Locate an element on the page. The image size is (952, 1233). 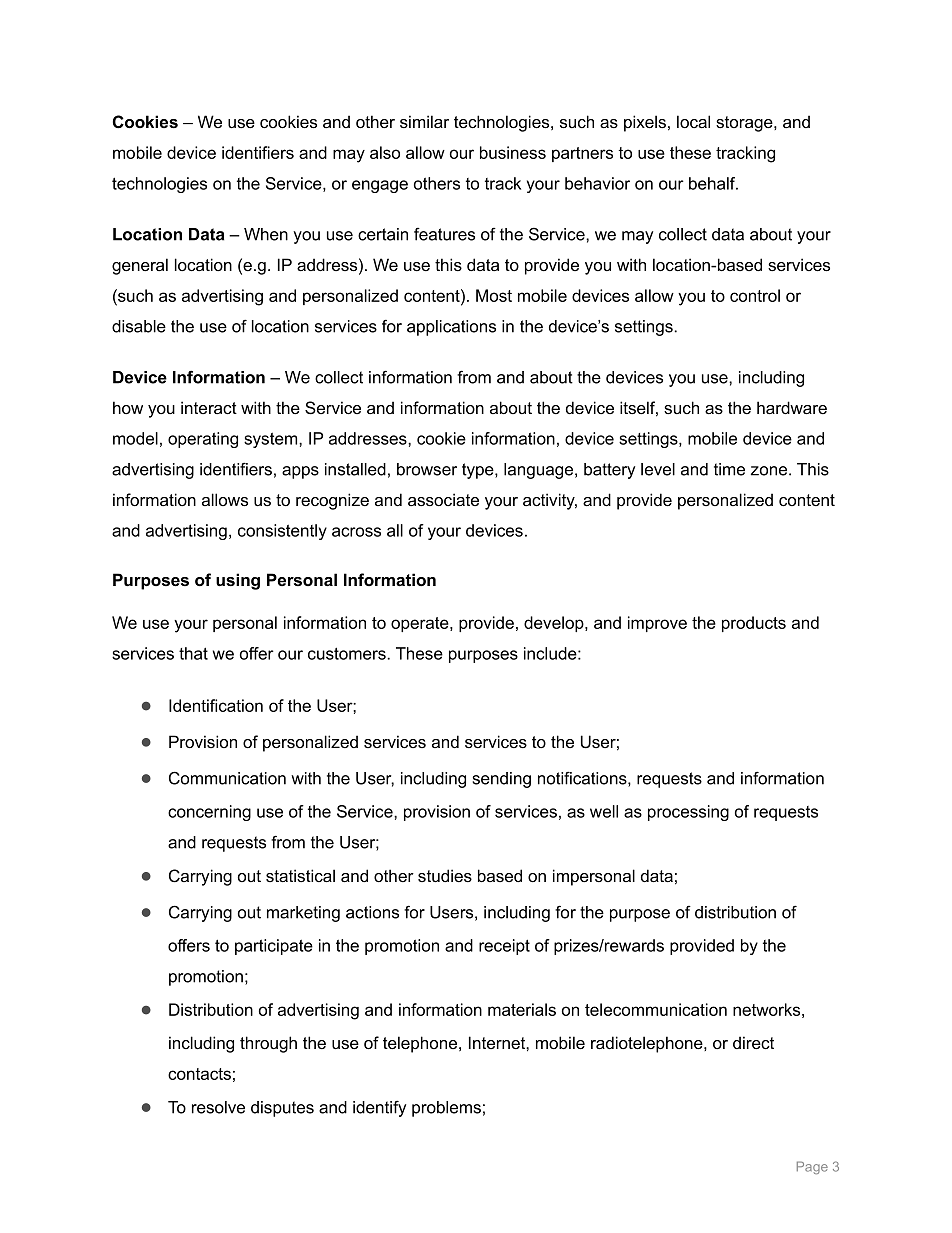
studies is located at coordinates (445, 875).
